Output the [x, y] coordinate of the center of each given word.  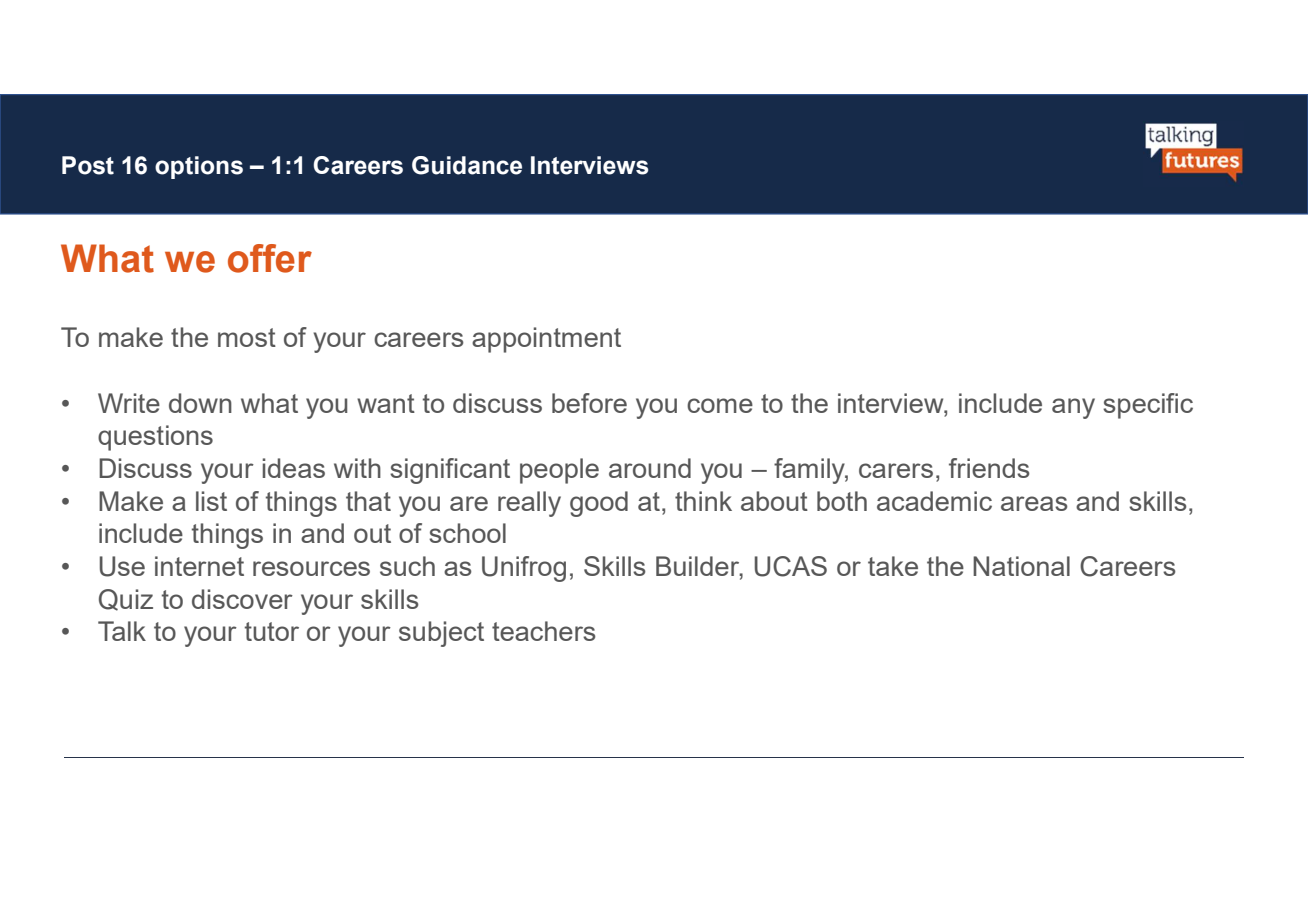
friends [989, 468]
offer [270, 258]
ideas [294, 468]
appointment [546, 340]
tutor [272, 631]
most [247, 337]
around [650, 468]
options [199, 167]
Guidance [467, 165]
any [1073, 408]
